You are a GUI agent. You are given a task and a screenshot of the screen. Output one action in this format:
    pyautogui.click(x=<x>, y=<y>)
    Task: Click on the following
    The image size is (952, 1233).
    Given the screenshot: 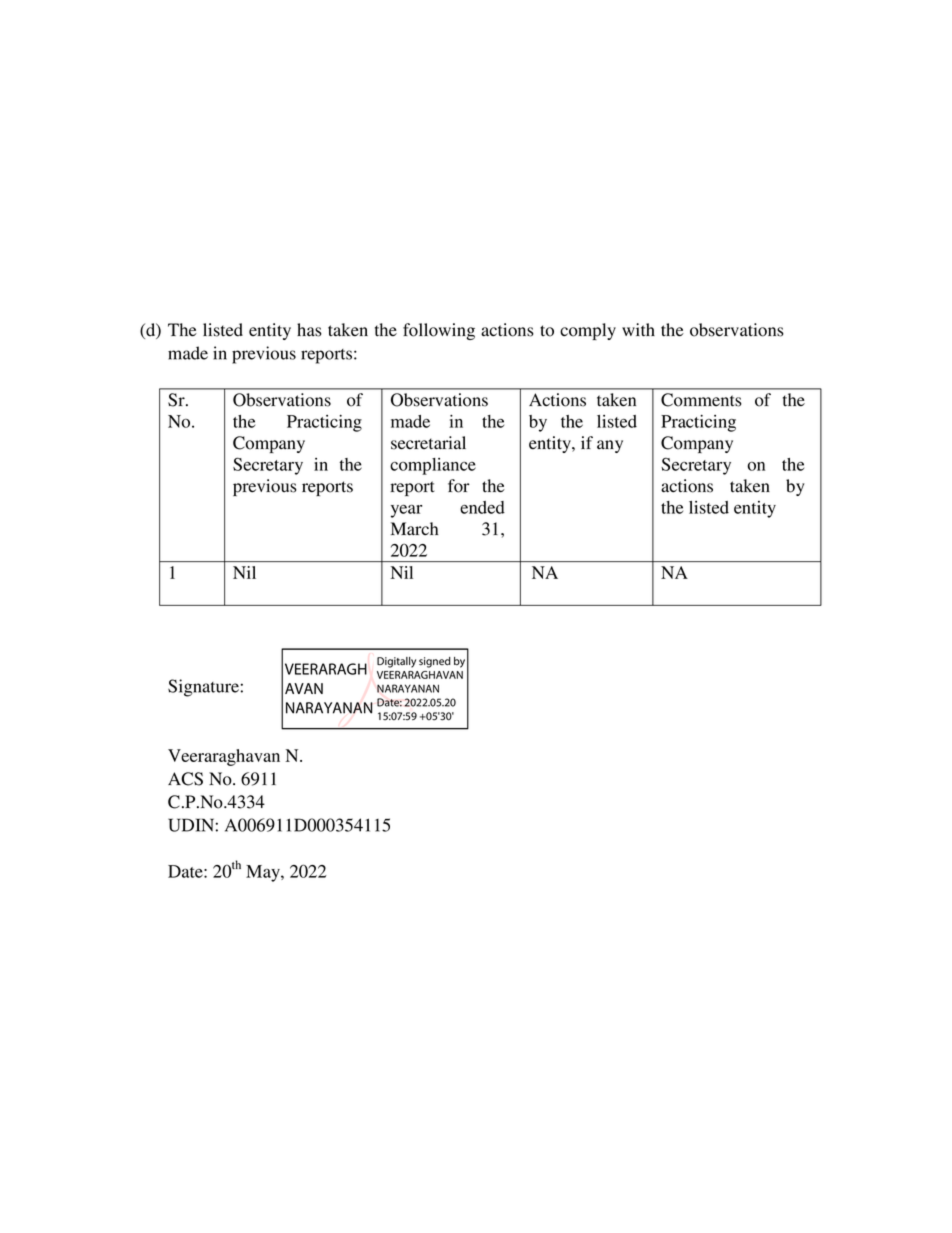 What is the action you would take?
    pyautogui.click(x=439, y=331)
